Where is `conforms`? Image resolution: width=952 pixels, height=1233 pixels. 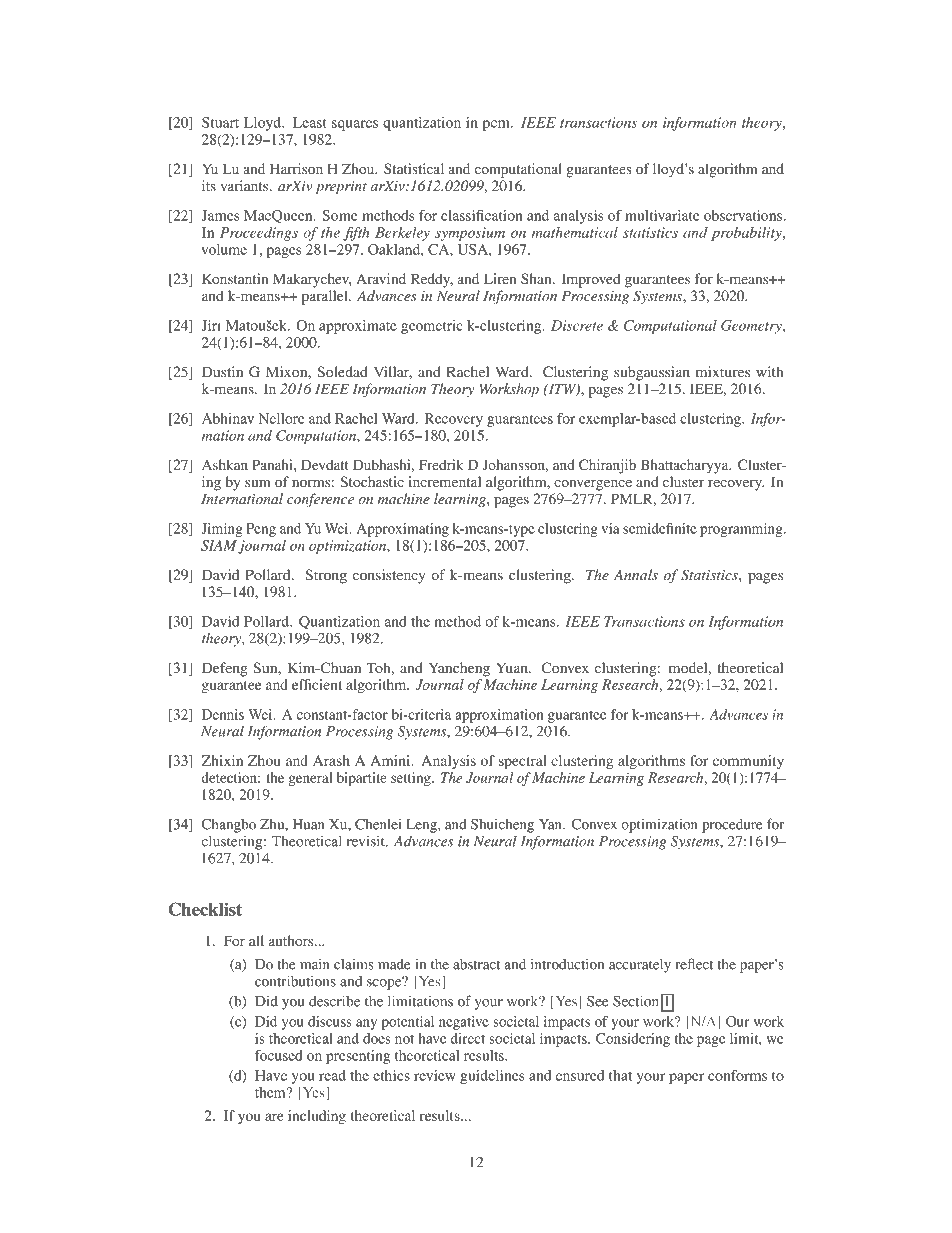
conforms is located at coordinates (737, 1075).
